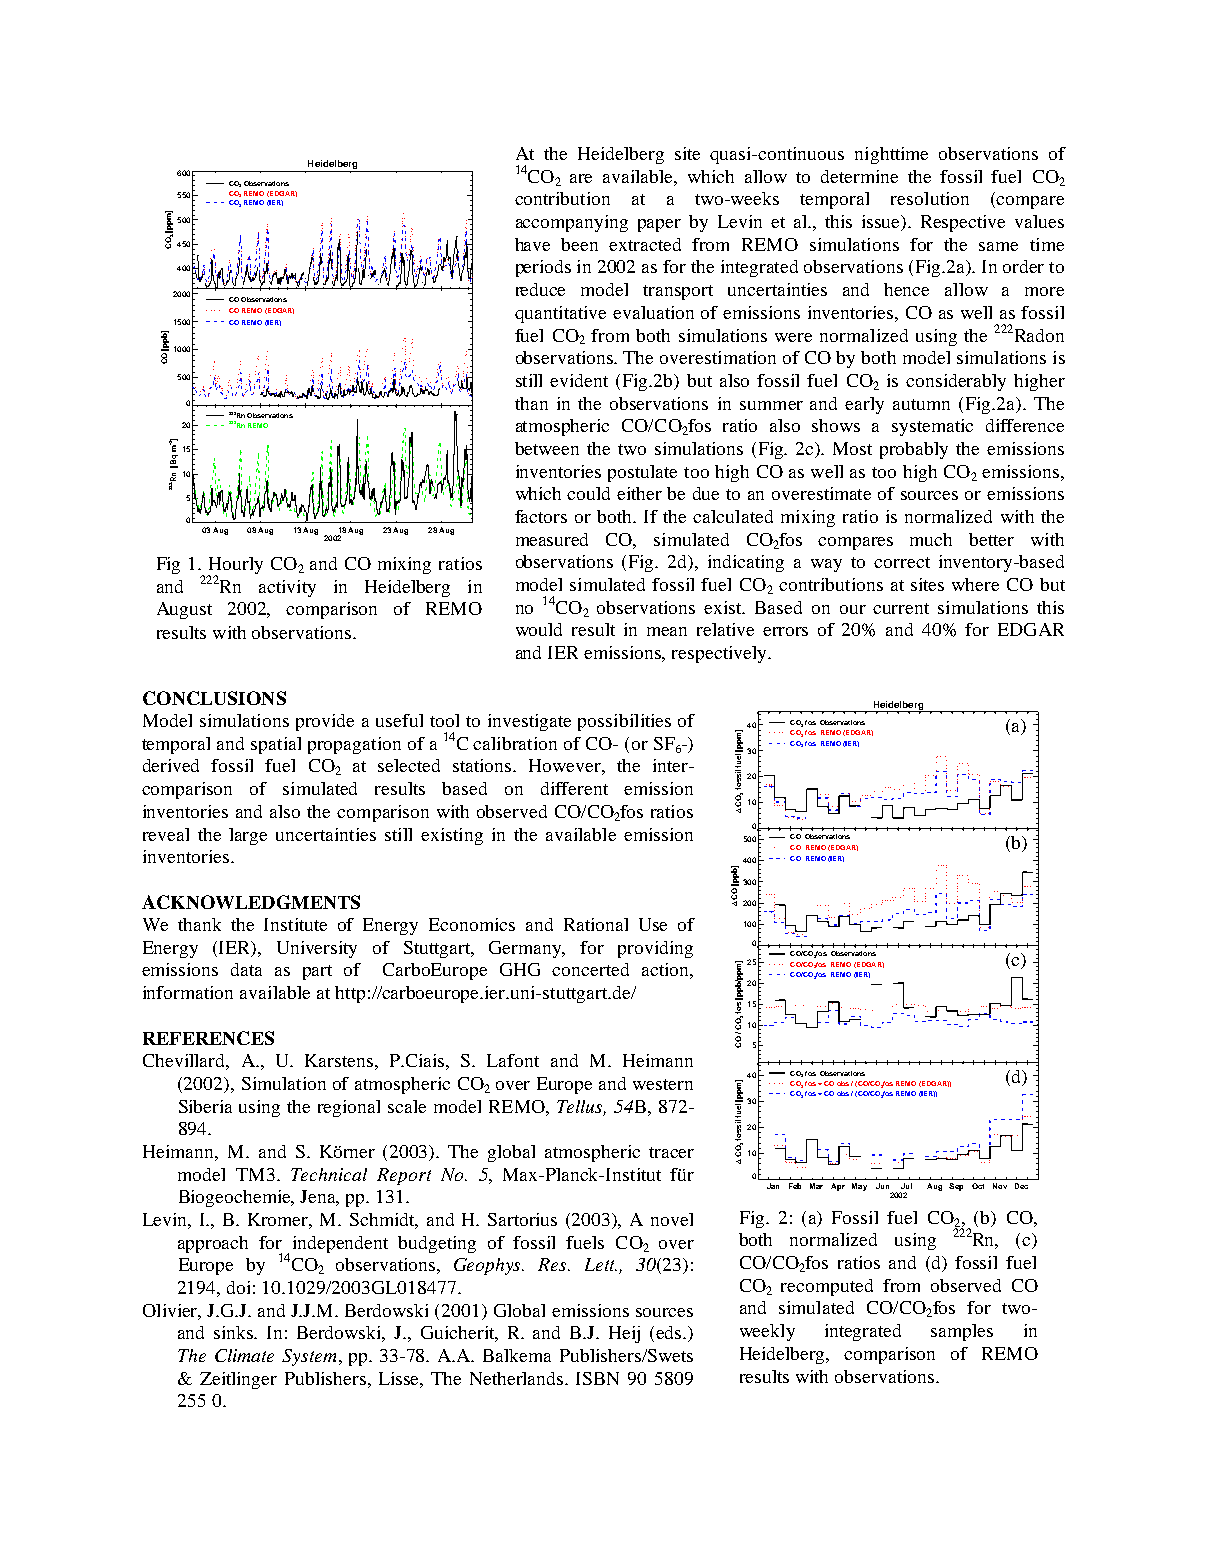 This page has height=1562, width=1207. What do you see at coordinates (246, 969) in the page?
I see `data` at bounding box center [246, 969].
